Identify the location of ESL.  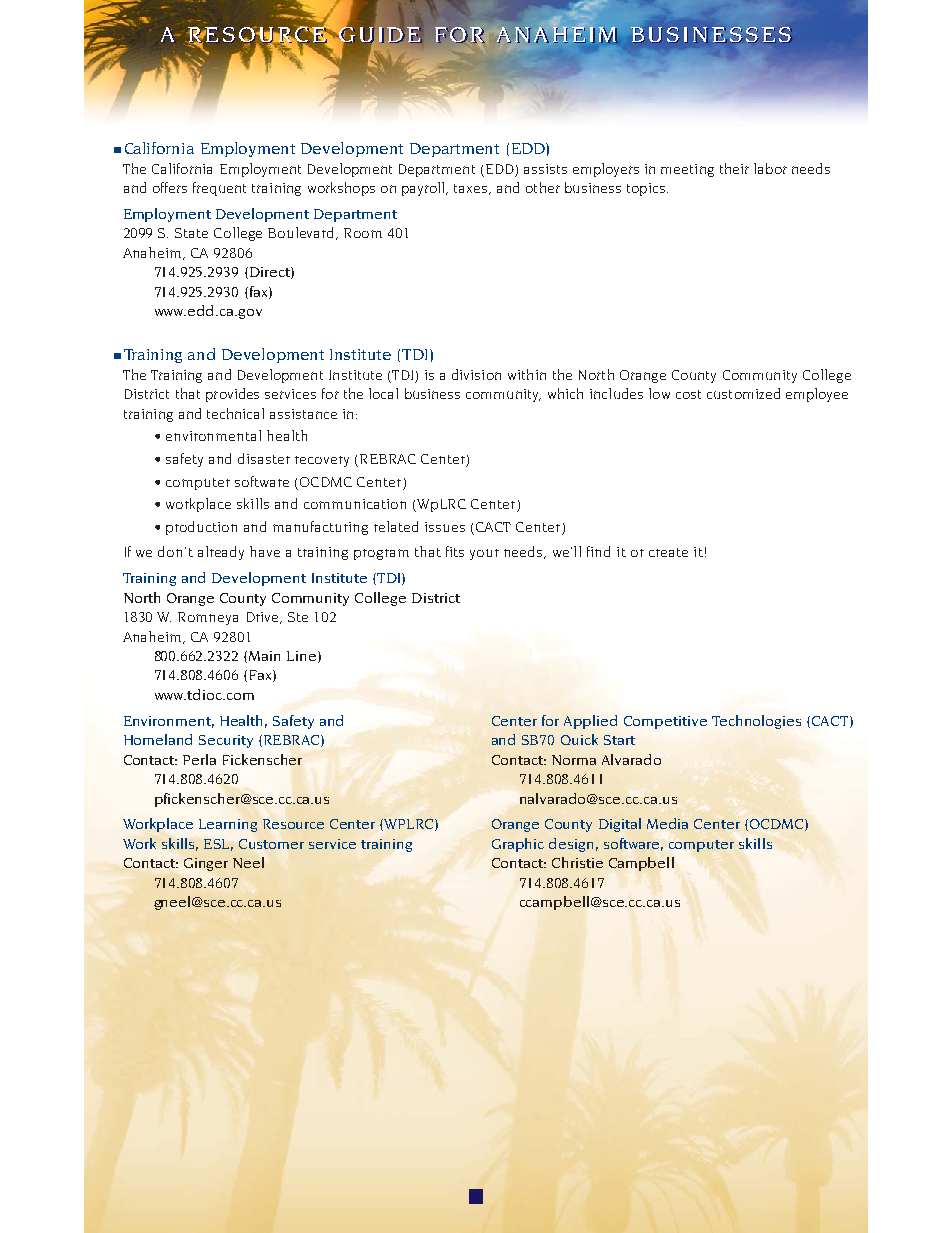
(218, 845).
